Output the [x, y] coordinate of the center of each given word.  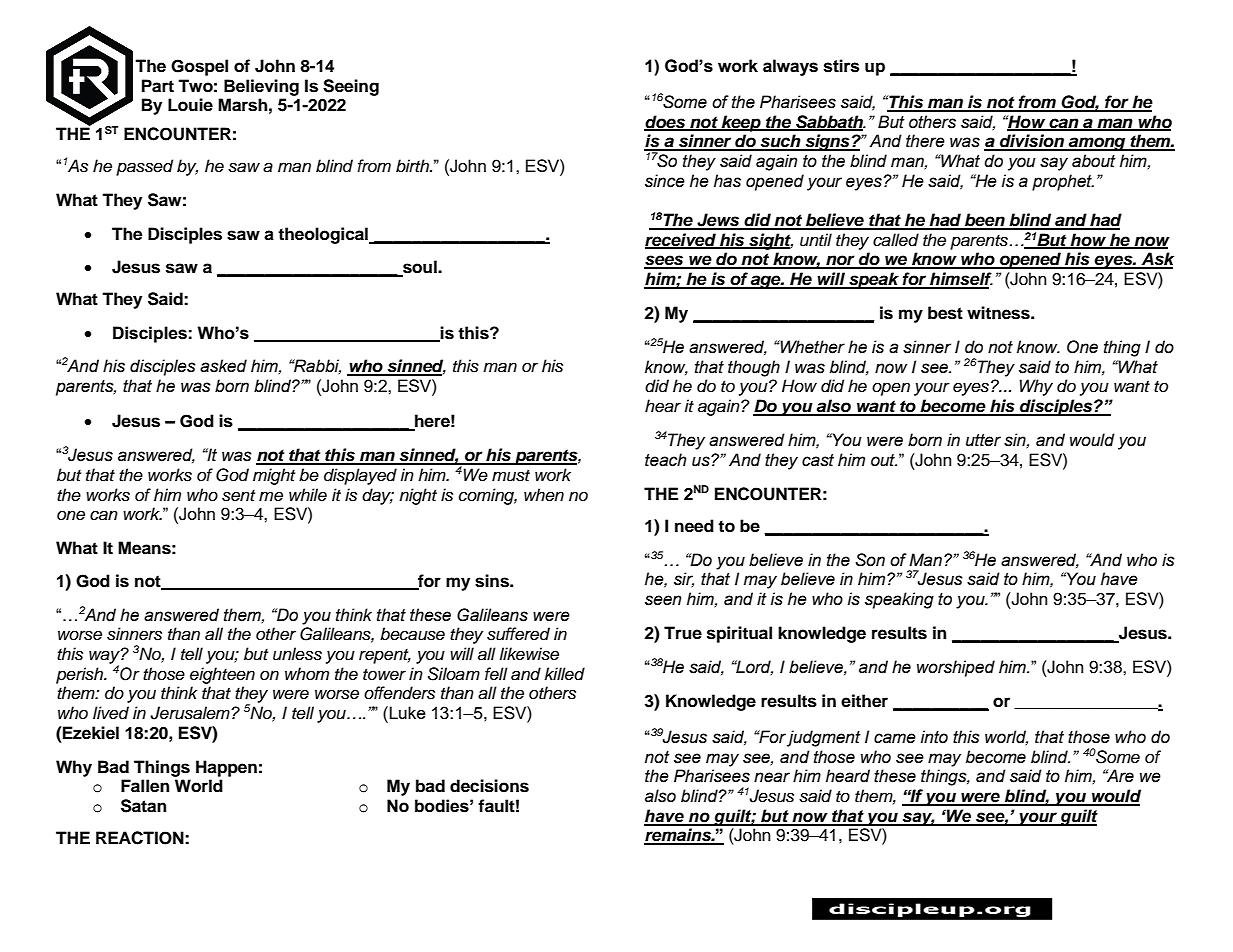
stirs [841, 66]
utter [983, 440]
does [666, 122]
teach [665, 460]
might [274, 476]
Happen [226, 768]
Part [158, 86]
